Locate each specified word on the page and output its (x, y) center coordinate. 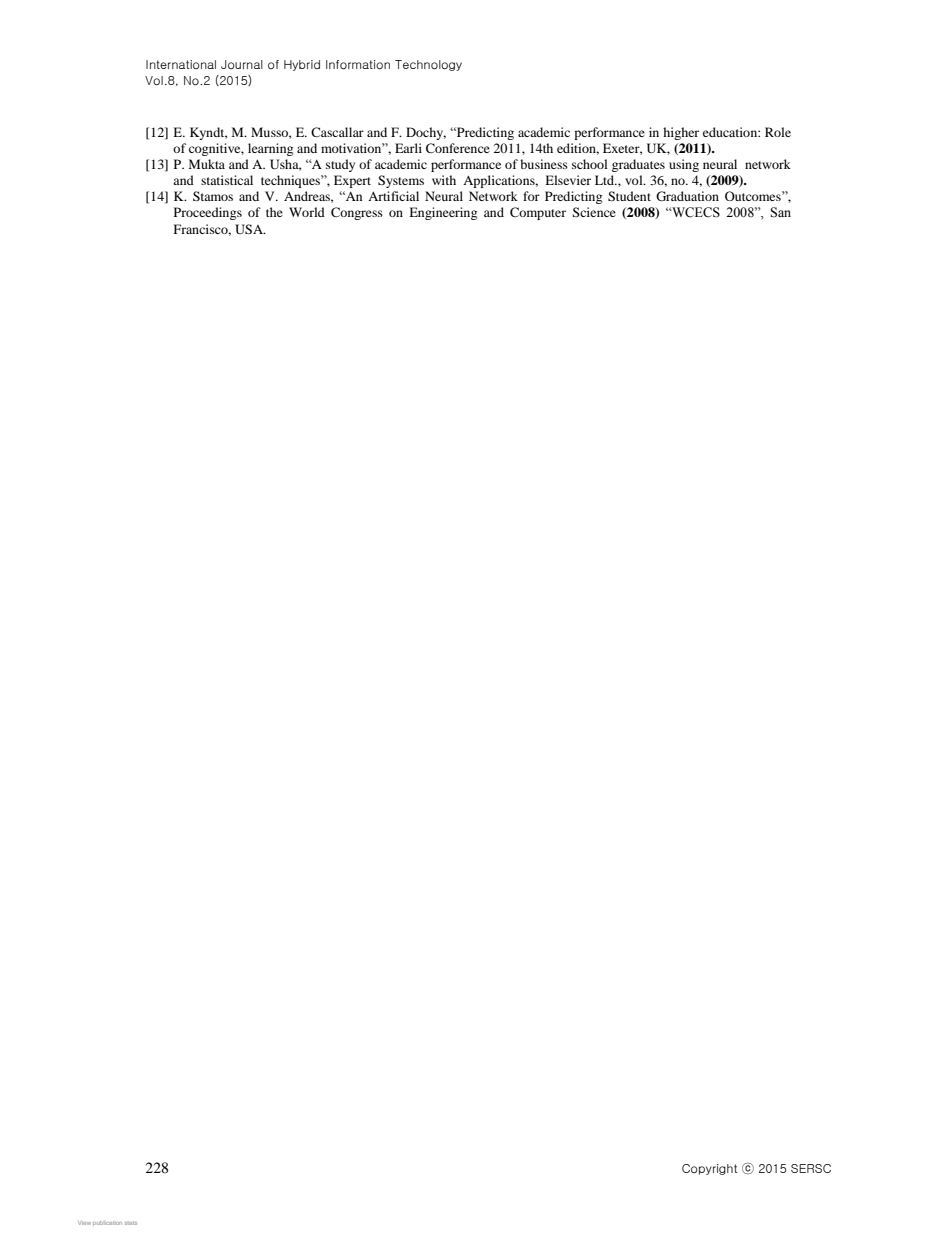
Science (594, 212)
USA (250, 229)
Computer (538, 213)
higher (681, 133)
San (780, 212)
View (84, 1223)
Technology (428, 65)
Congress (357, 213)
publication (107, 1223)
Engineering (443, 213)
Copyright (709, 1169)
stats (131, 1223)
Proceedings (208, 213)
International (181, 64)
